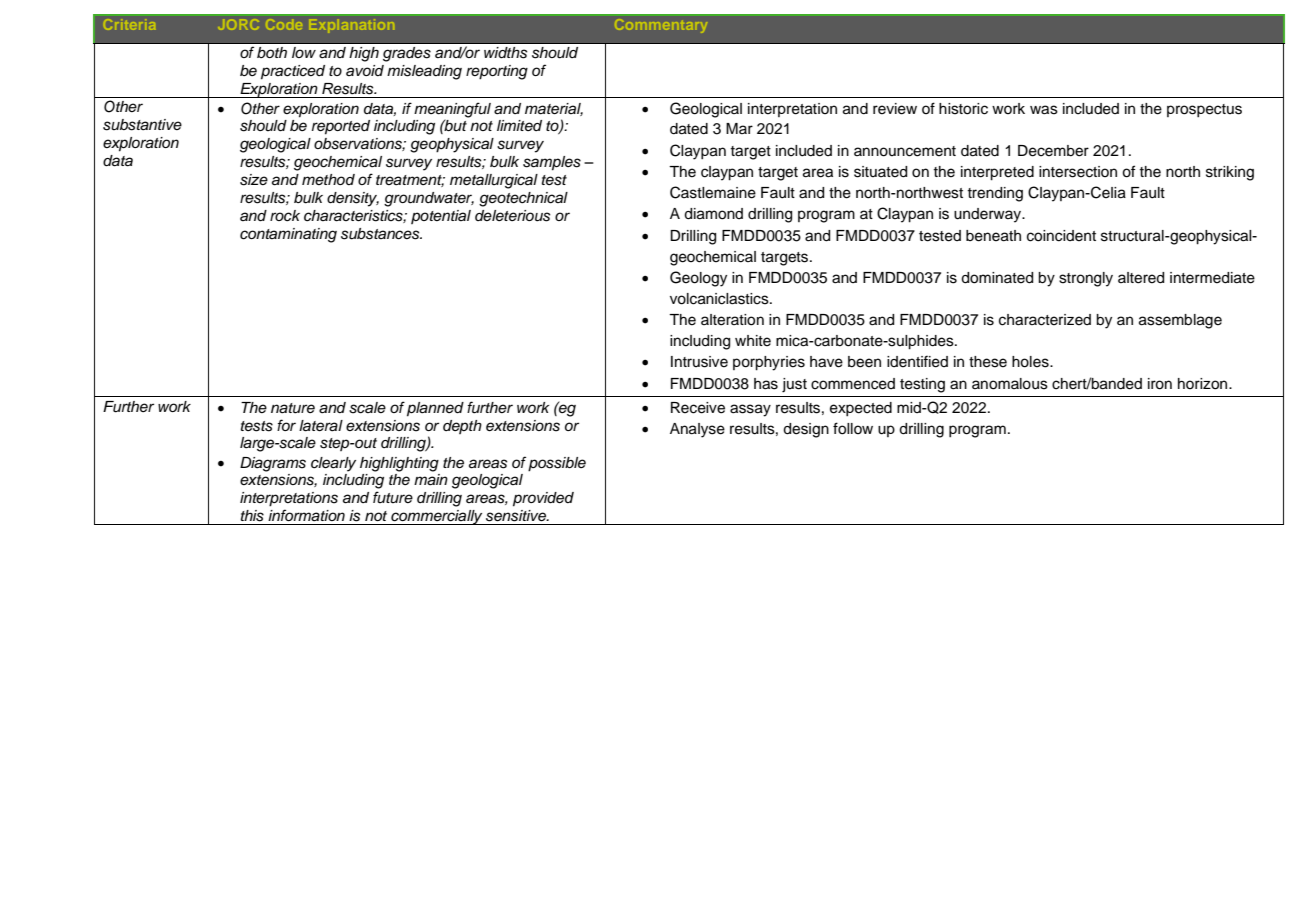 The image size is (1309, 924). Describe the element at coordinates (252, 516) in the image. I see `this` at that location.
